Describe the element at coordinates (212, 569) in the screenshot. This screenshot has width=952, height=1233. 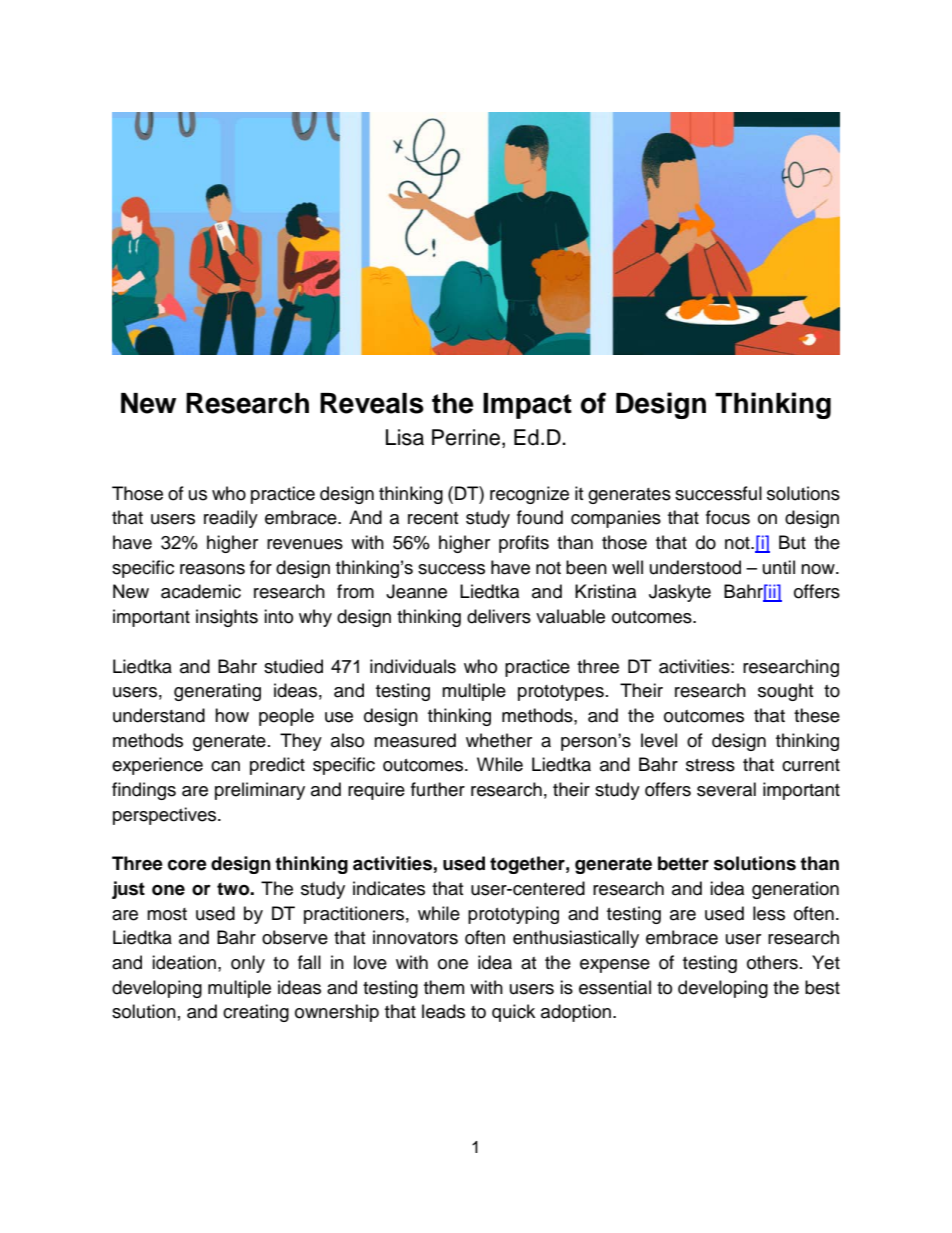
I see `reasons` at that location.
